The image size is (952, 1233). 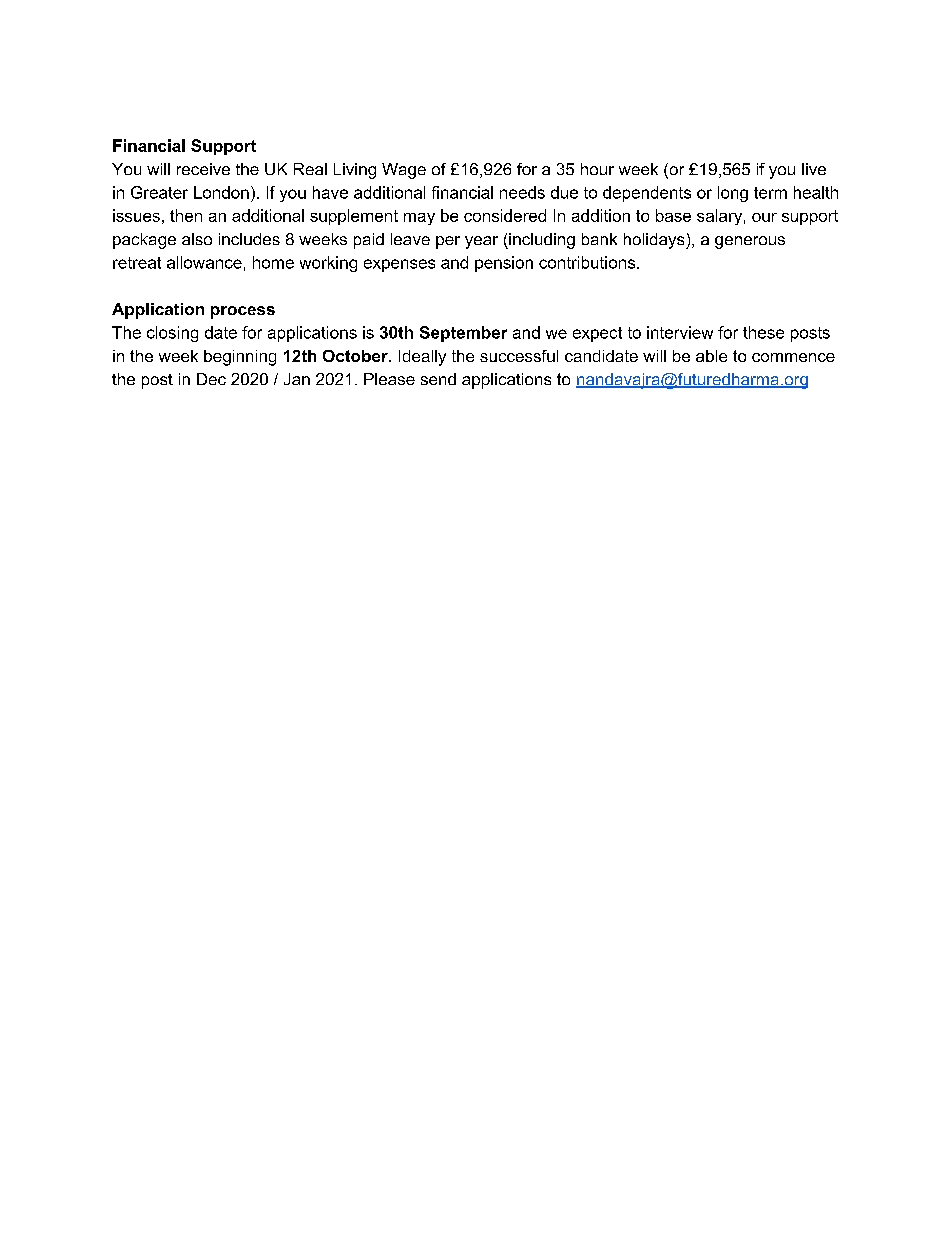 I want to click on contributions, so click(x=588, y=262).
